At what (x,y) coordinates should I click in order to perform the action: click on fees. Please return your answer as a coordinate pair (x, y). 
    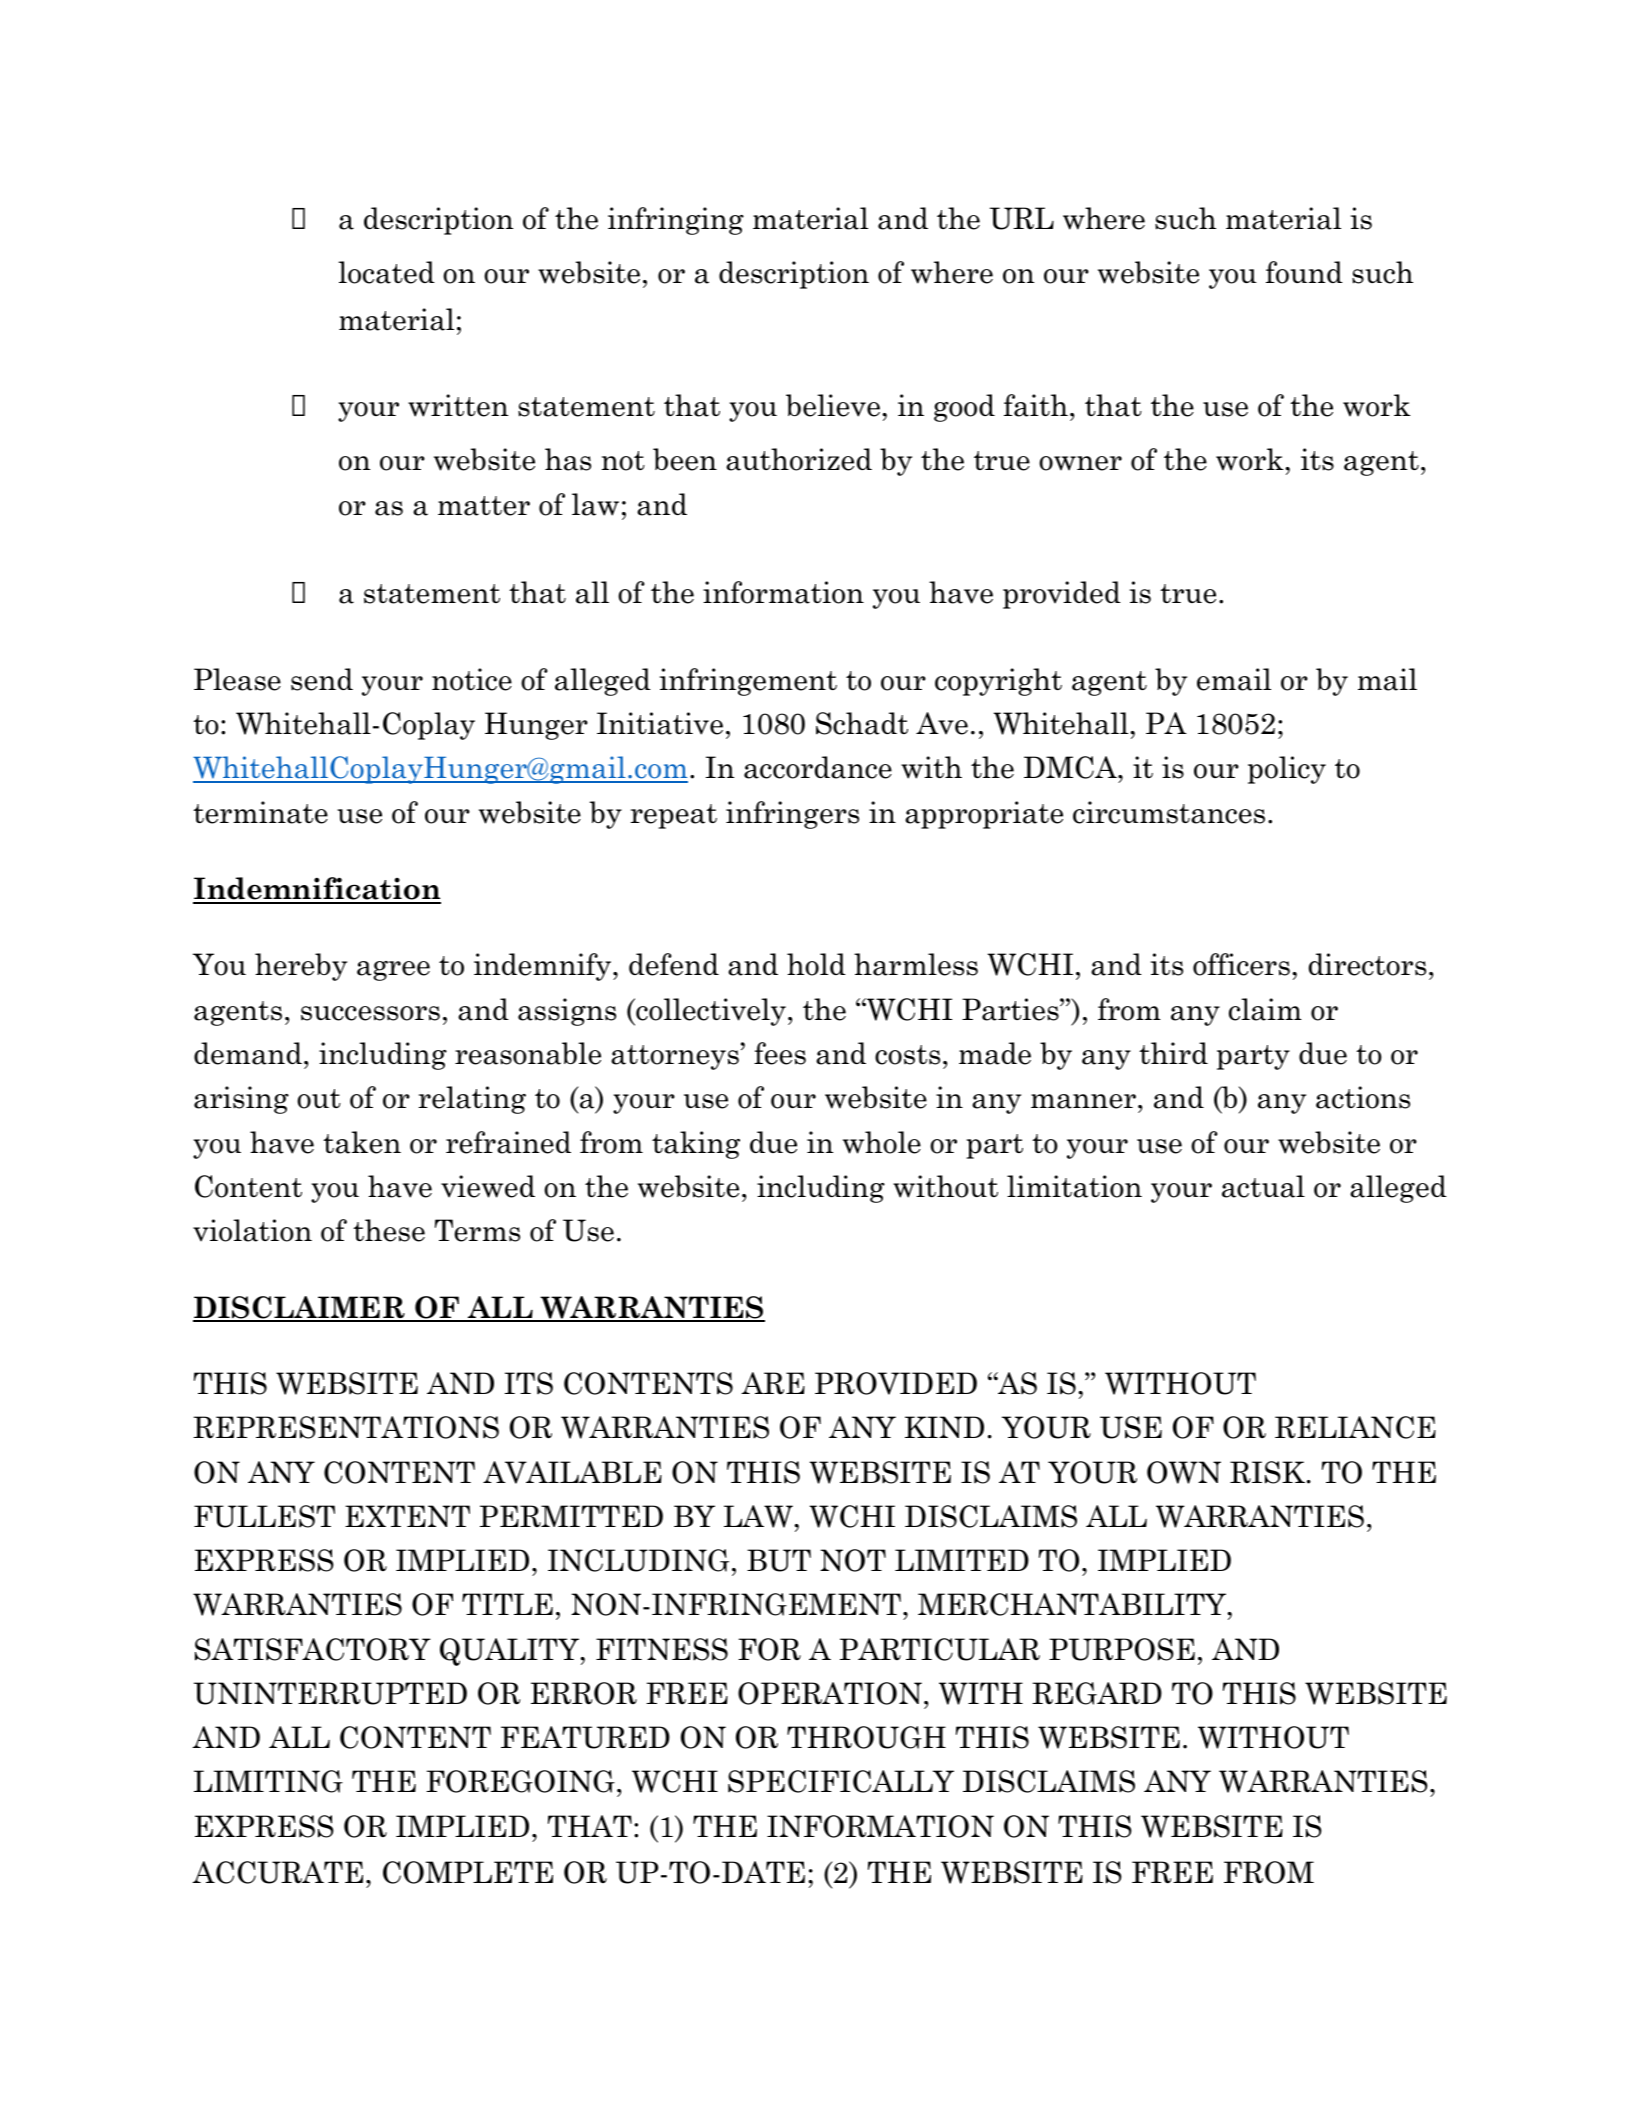
    Looking at the image, I should click on (780, 1053).
